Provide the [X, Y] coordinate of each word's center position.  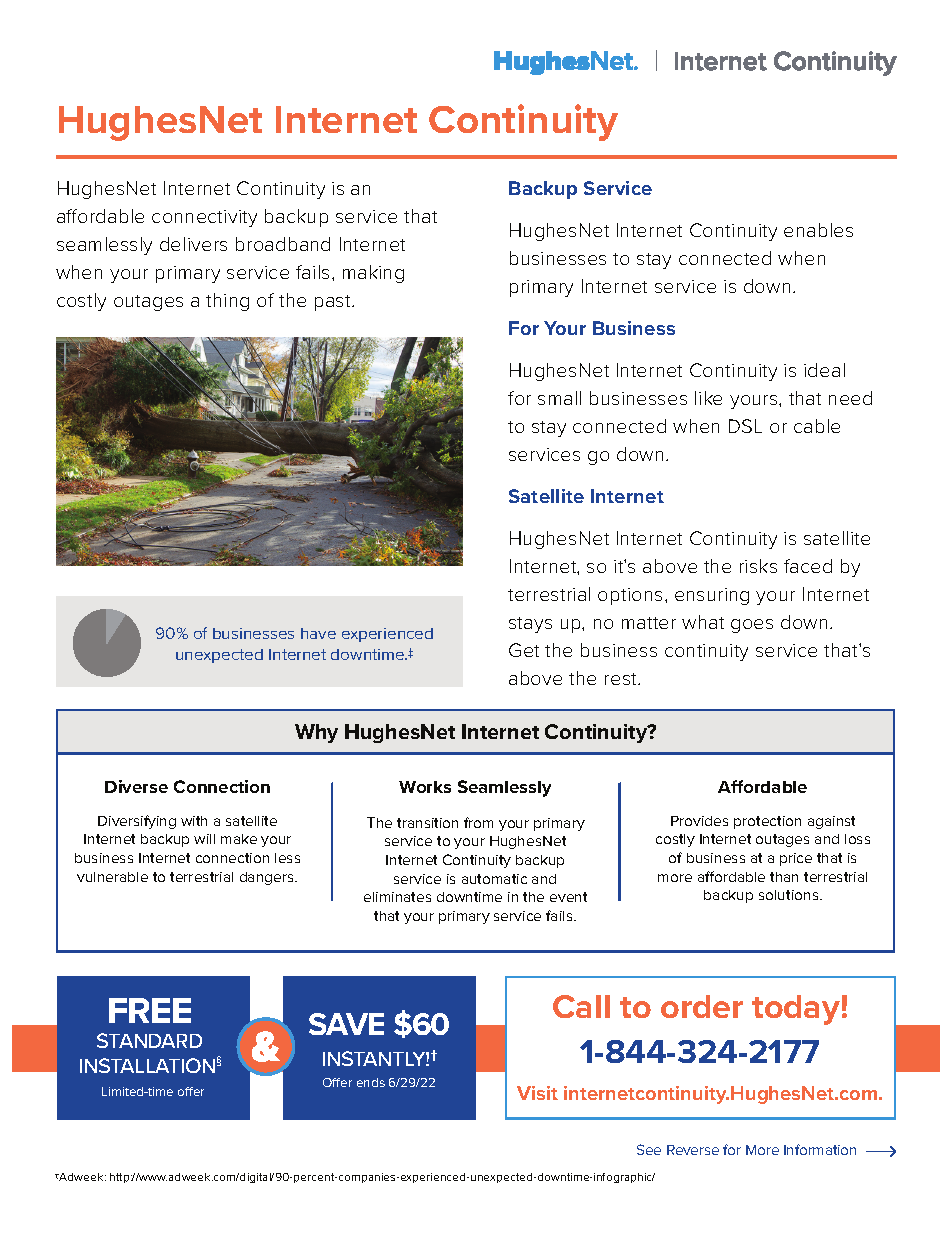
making [373, 274]
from [478, 822]
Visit [537, 1093]
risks [758, 566]
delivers [193, 244]
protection [767, 822]
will [204, 839]
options [630, 596]
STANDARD [149, 1040]
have [318, 633]
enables [818, 230]
